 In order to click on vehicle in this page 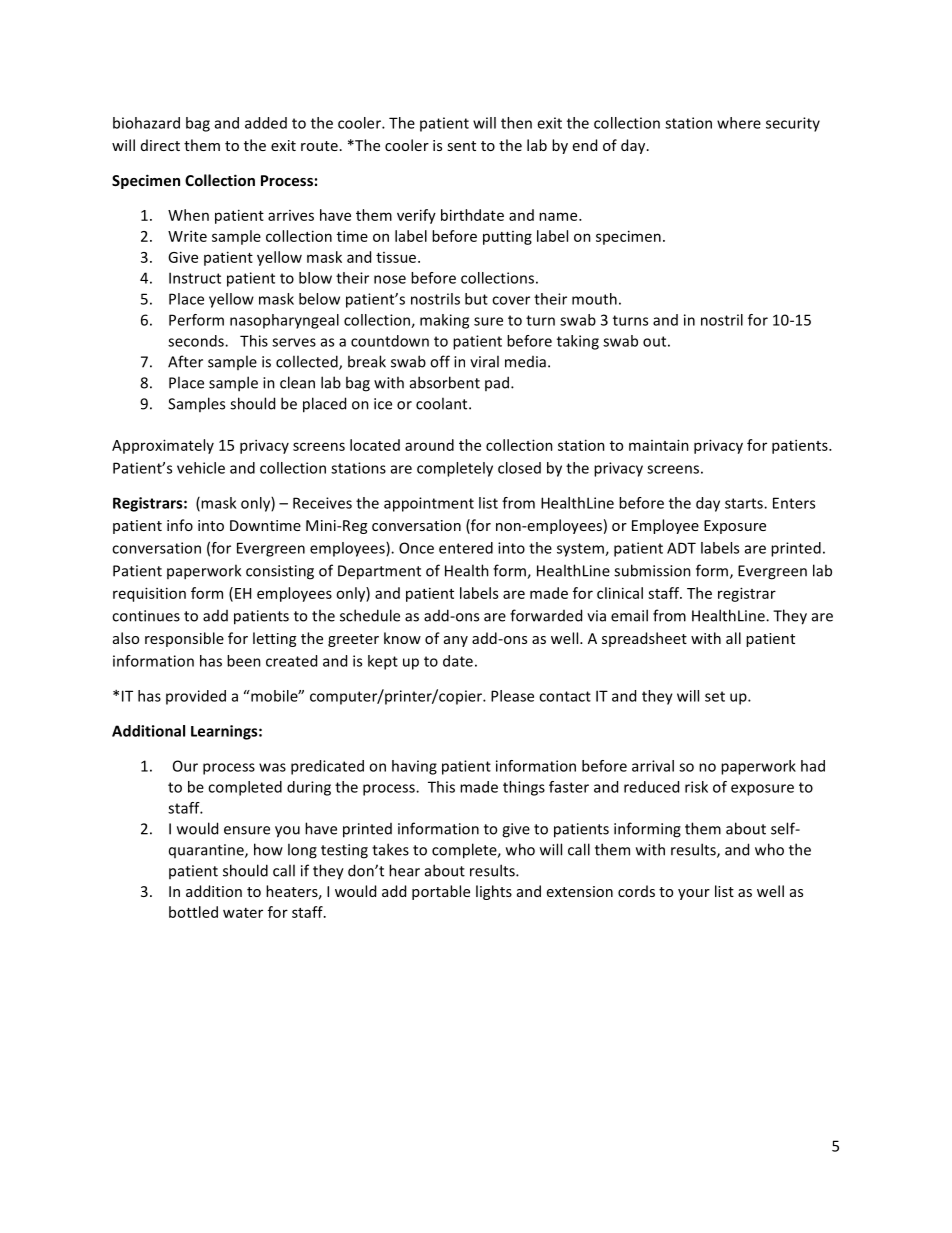, I will do `click(201, 468)`.
